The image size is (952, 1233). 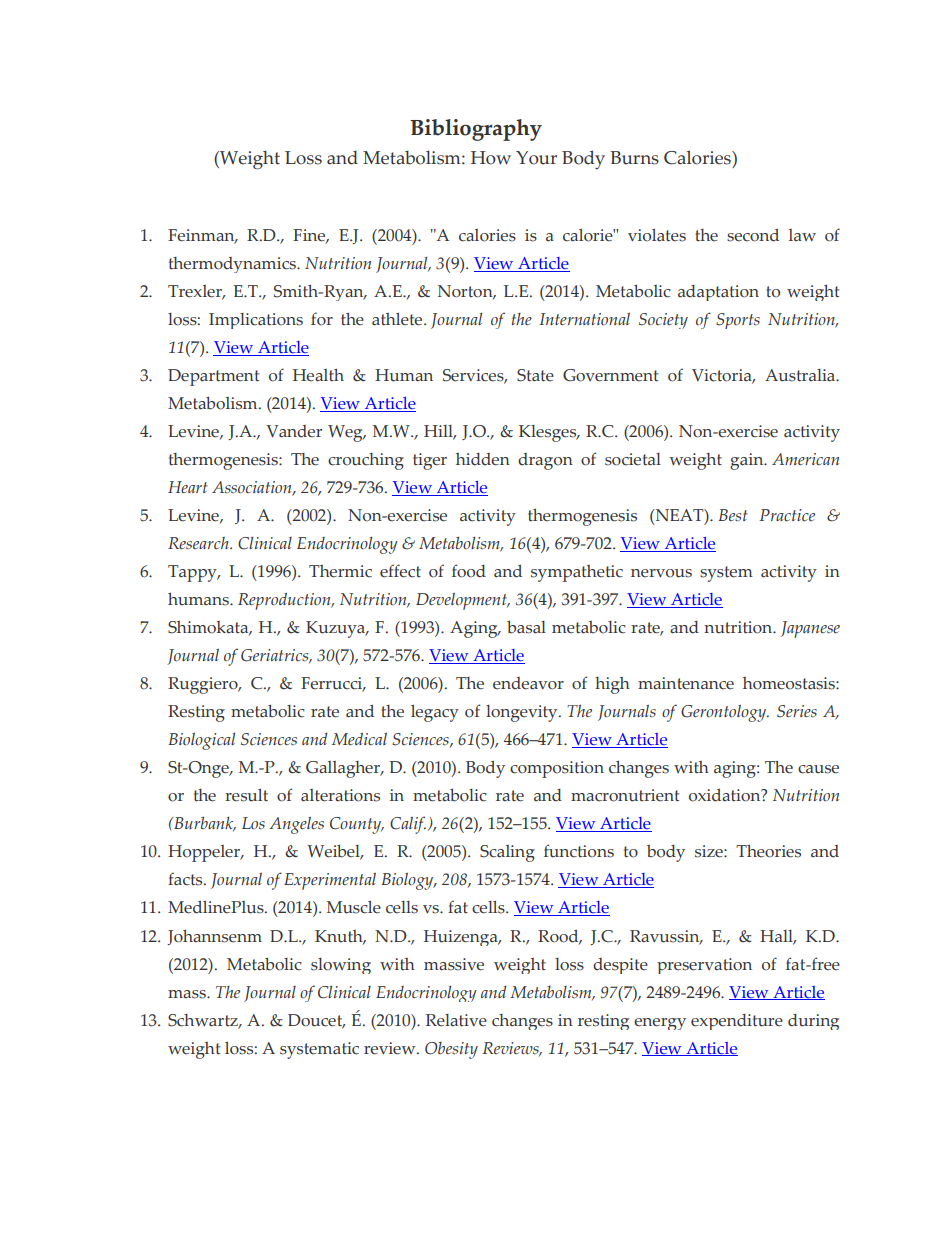 I want to click on How, so click(x=491, y=158).
